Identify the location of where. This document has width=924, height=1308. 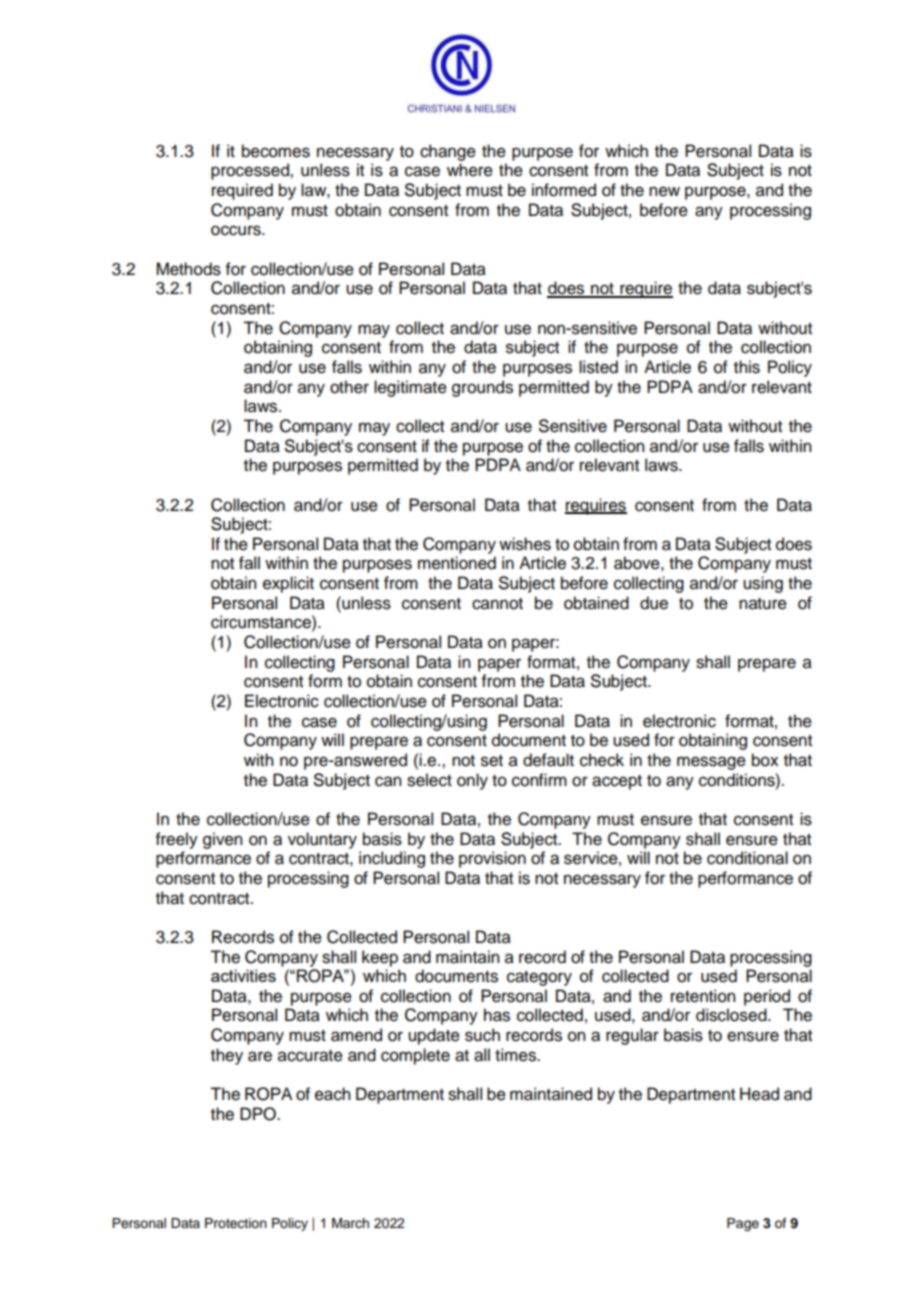
(470, 170).
